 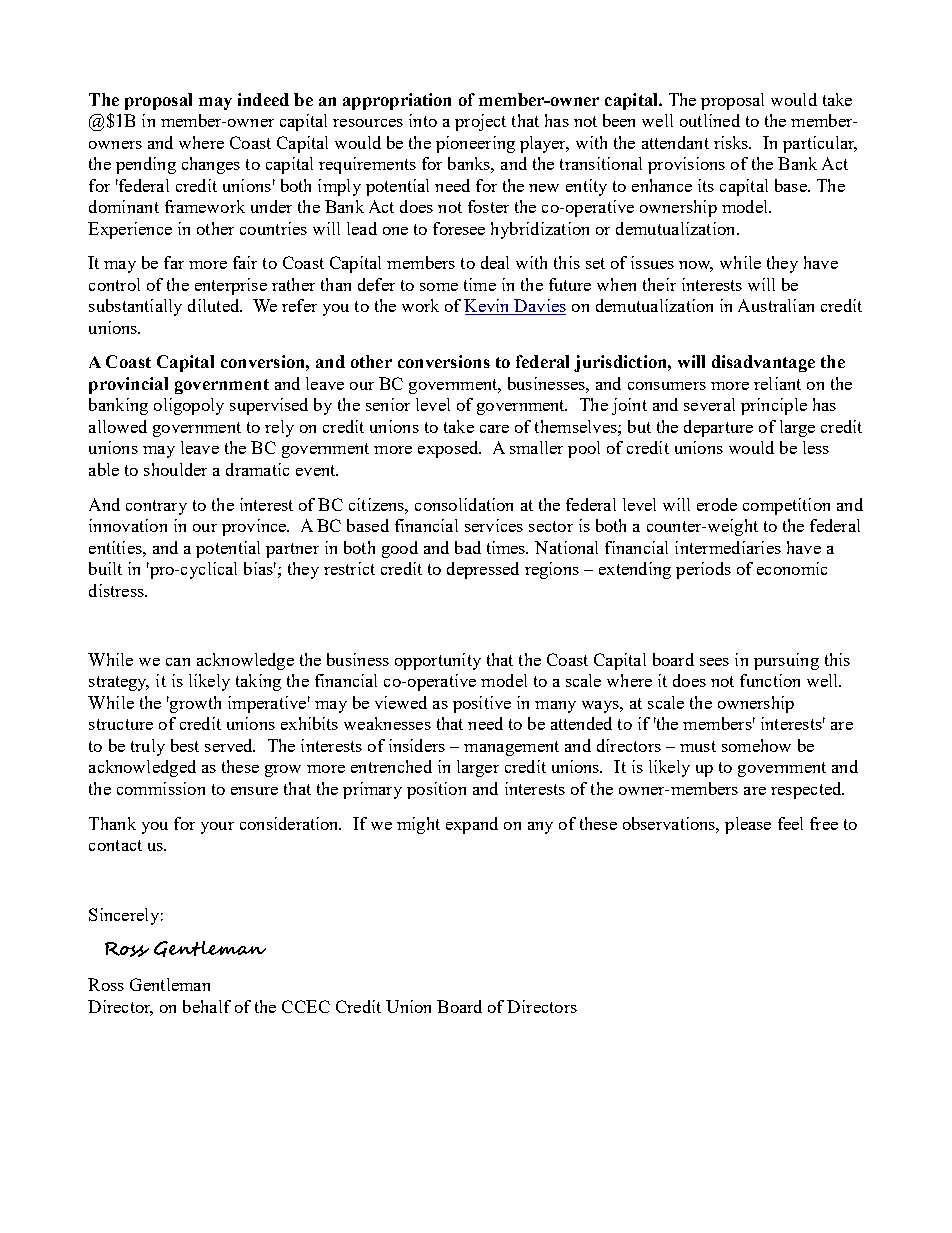 I want to click on intermediaries, so click(x=728, y=547).
